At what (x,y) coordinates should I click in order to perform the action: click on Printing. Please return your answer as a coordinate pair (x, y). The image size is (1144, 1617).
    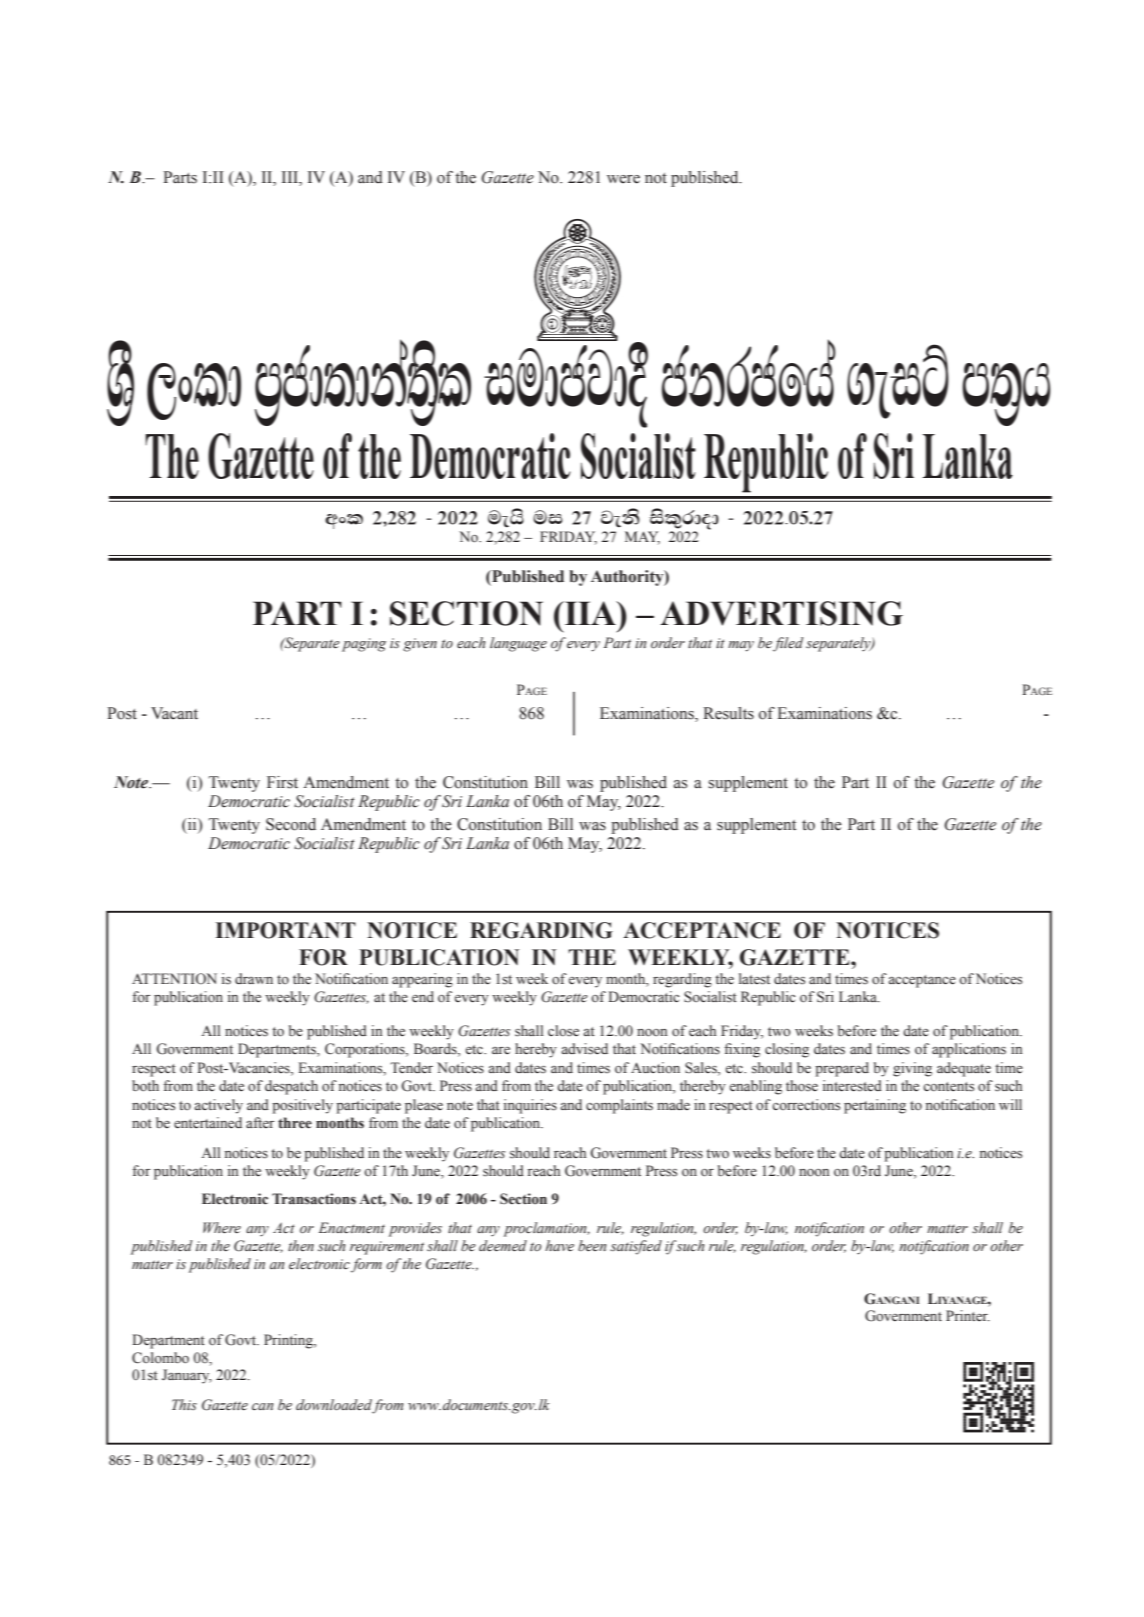
    Looking at the image, I should click on (289, 1341).
